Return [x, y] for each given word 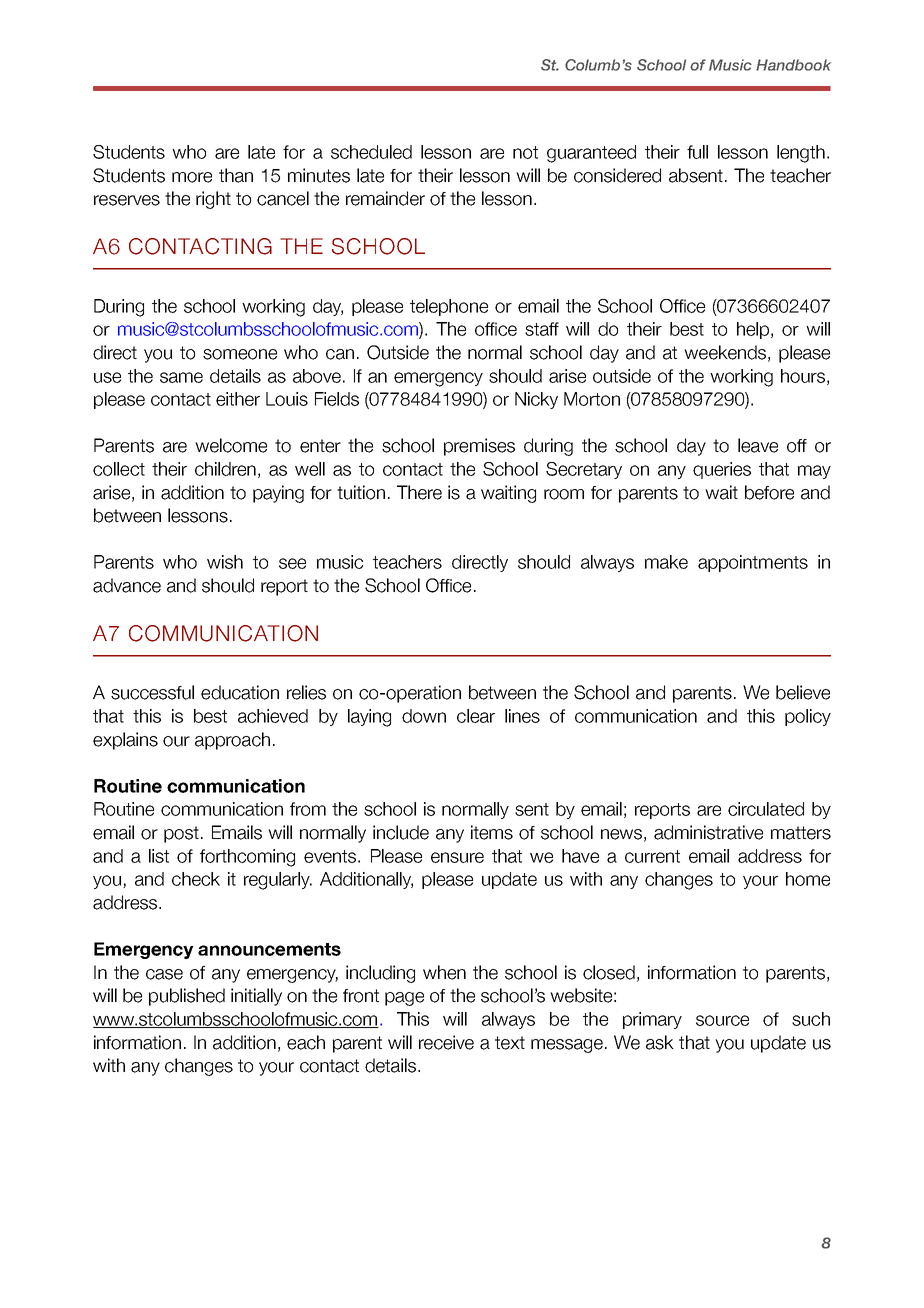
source [722, 1020]
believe [803, 692]
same [181, 377]
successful [152, 692]
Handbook [793, 65]
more [192, 177]
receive [446, 1042]
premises [479, 447]
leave [758, 445]
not [525, 152]
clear [476, 716]
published [187, 997]
